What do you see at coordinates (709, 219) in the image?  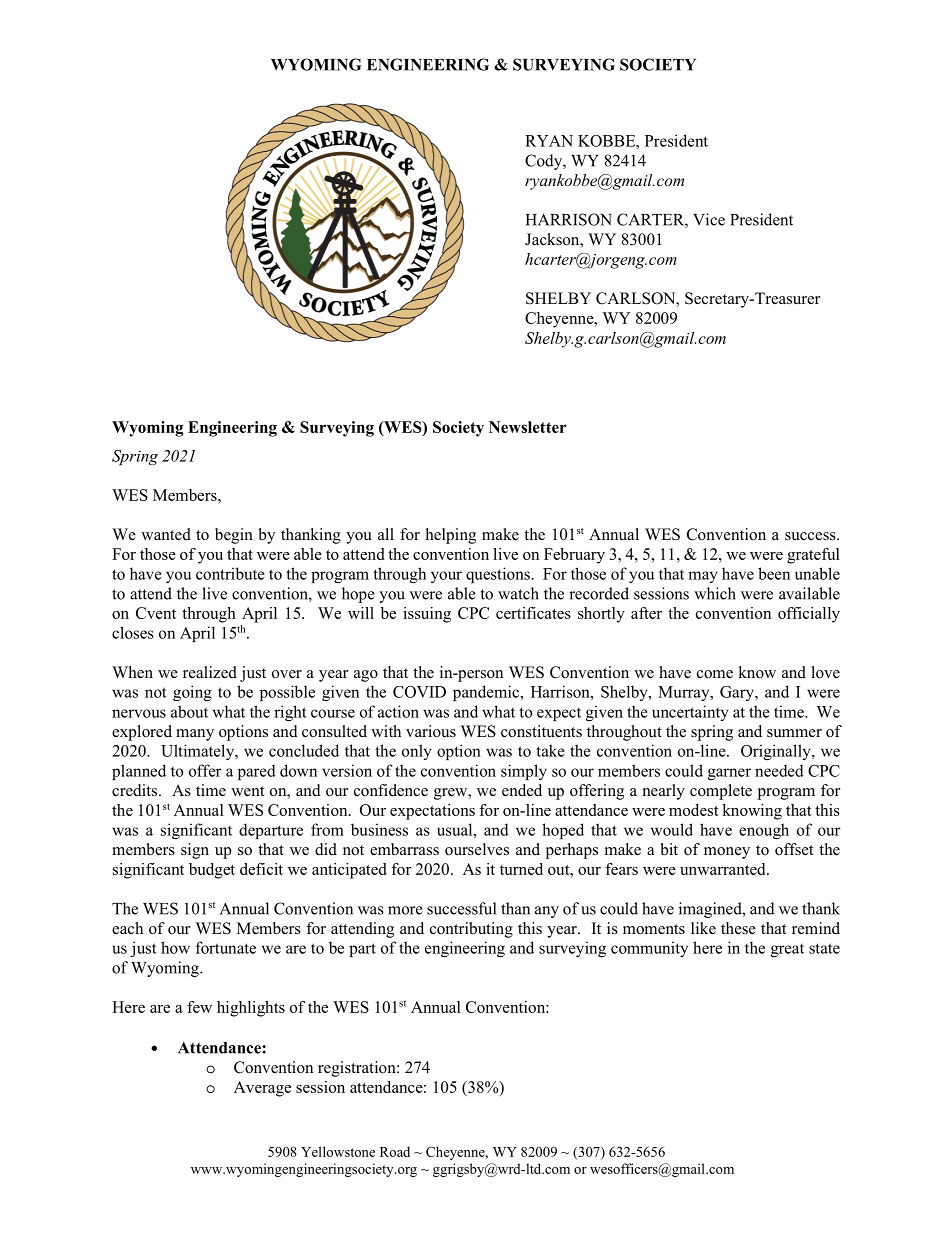 I see `Vice` at bounding box center [709, 219].
